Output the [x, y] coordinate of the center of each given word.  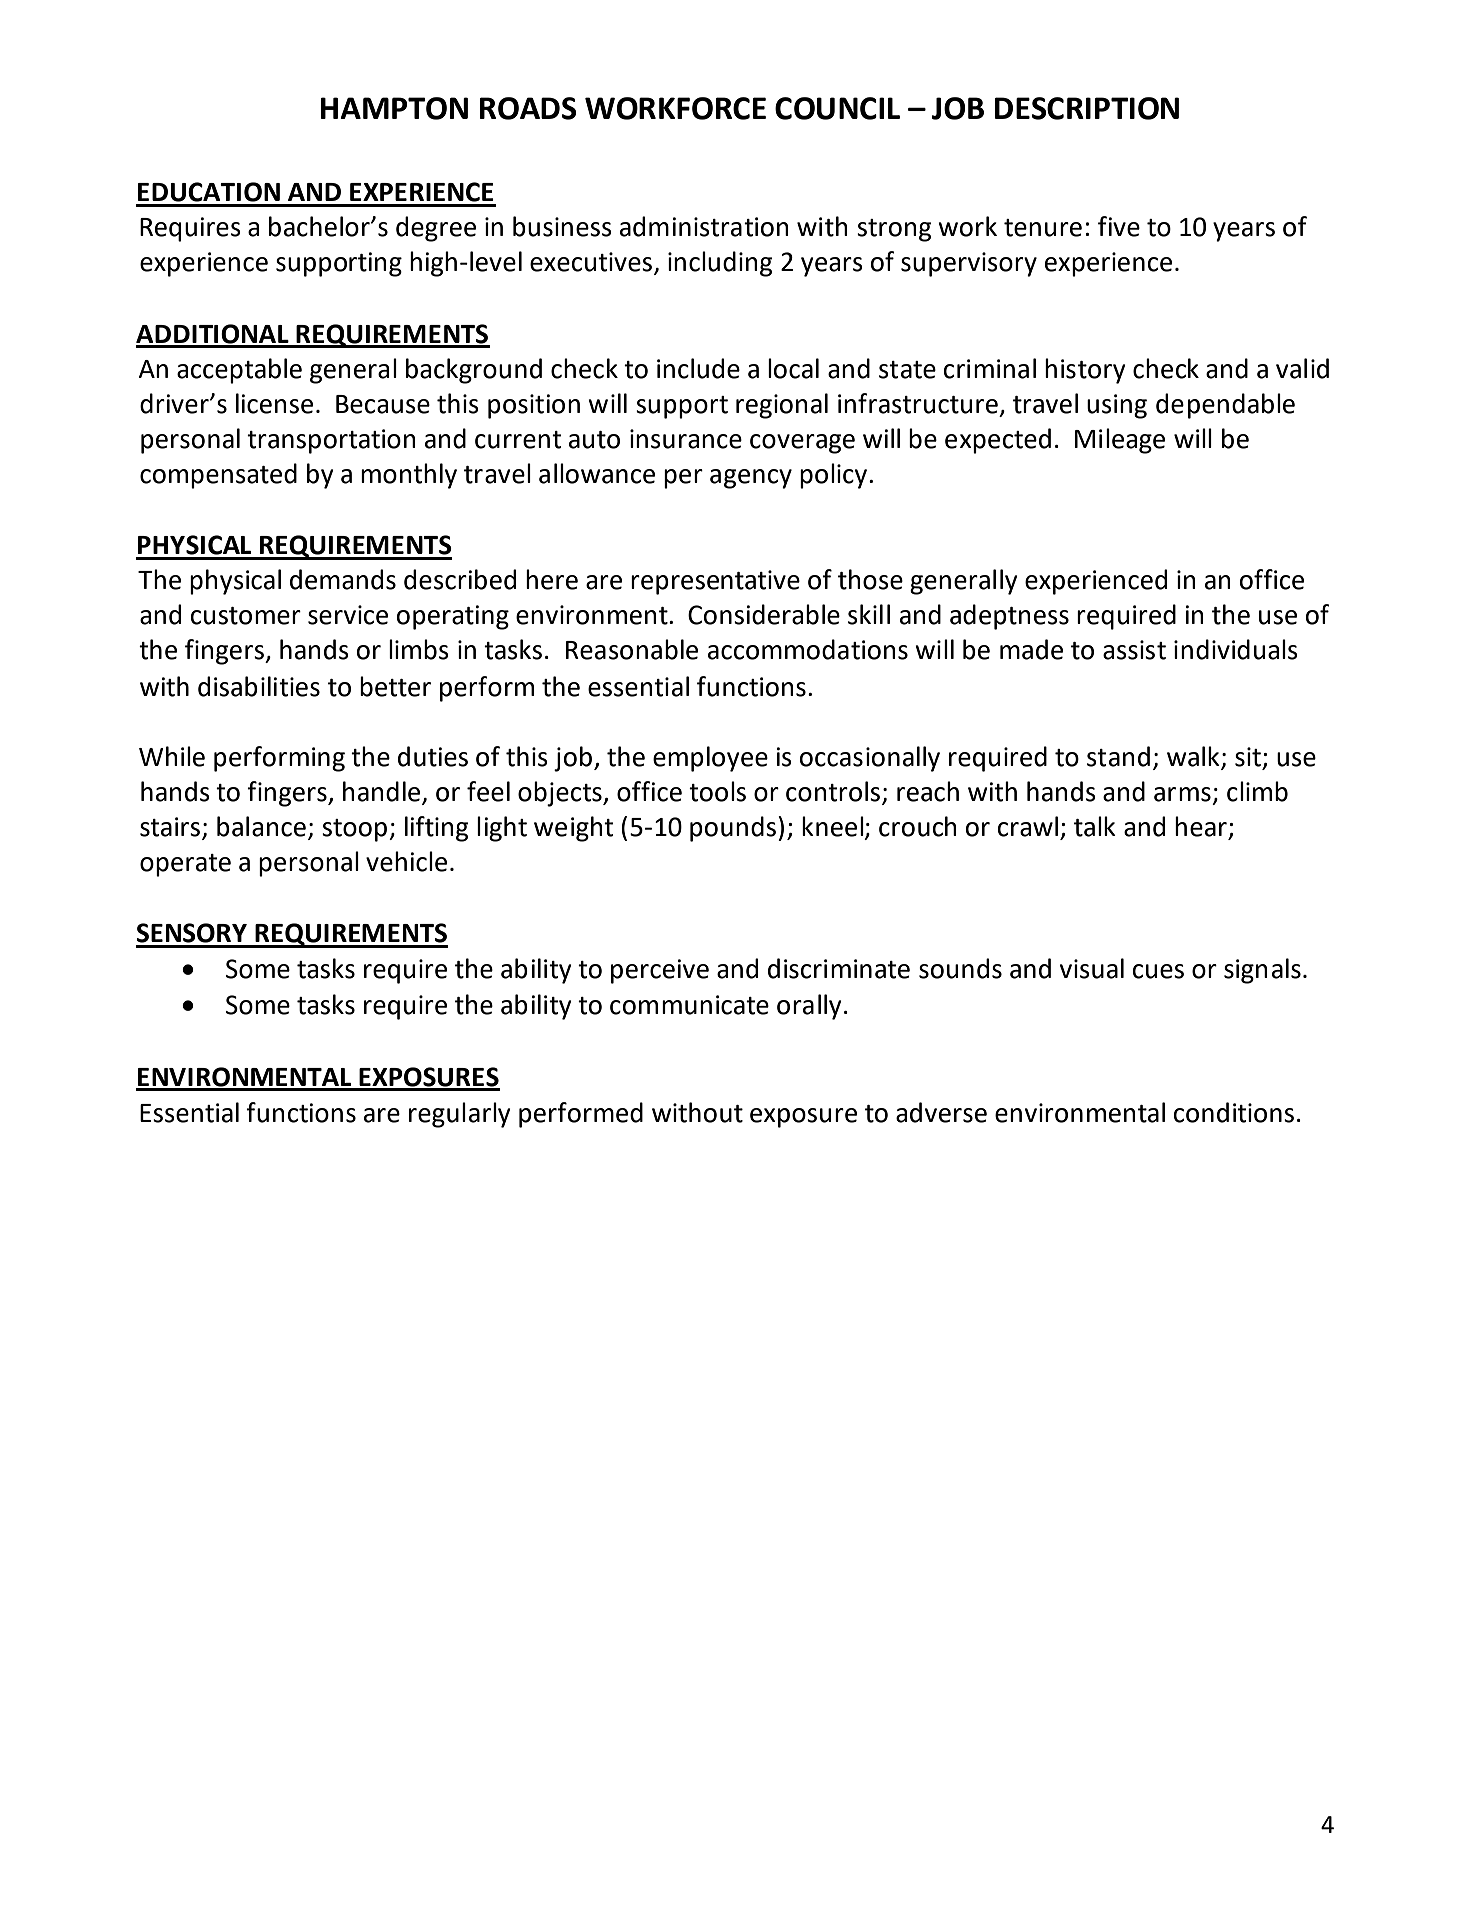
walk [1193, 756]
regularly [460, 1115]
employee [710, 759]
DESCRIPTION [1087, 108]
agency [751, 479]
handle [383, 792]
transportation [331, 441]
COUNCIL [837, 108]
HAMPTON [394, 108]
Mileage [1120, 441]
